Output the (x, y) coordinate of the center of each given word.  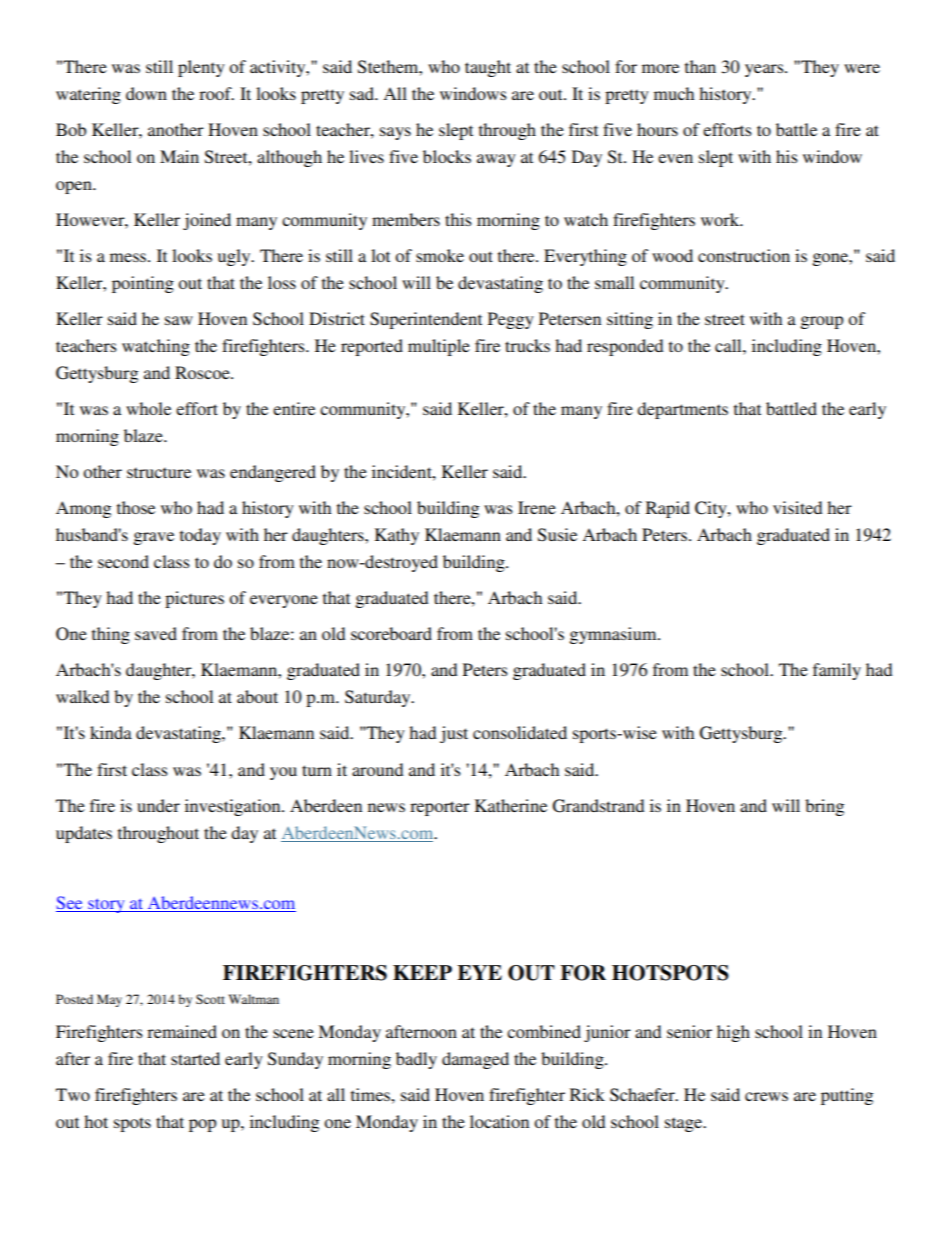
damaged (475, 1060)
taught (488, 68)
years (765, 70)
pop (202, 1125)
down (146, 93)
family (837, 671)
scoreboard (391, 633)
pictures (194, 599)
